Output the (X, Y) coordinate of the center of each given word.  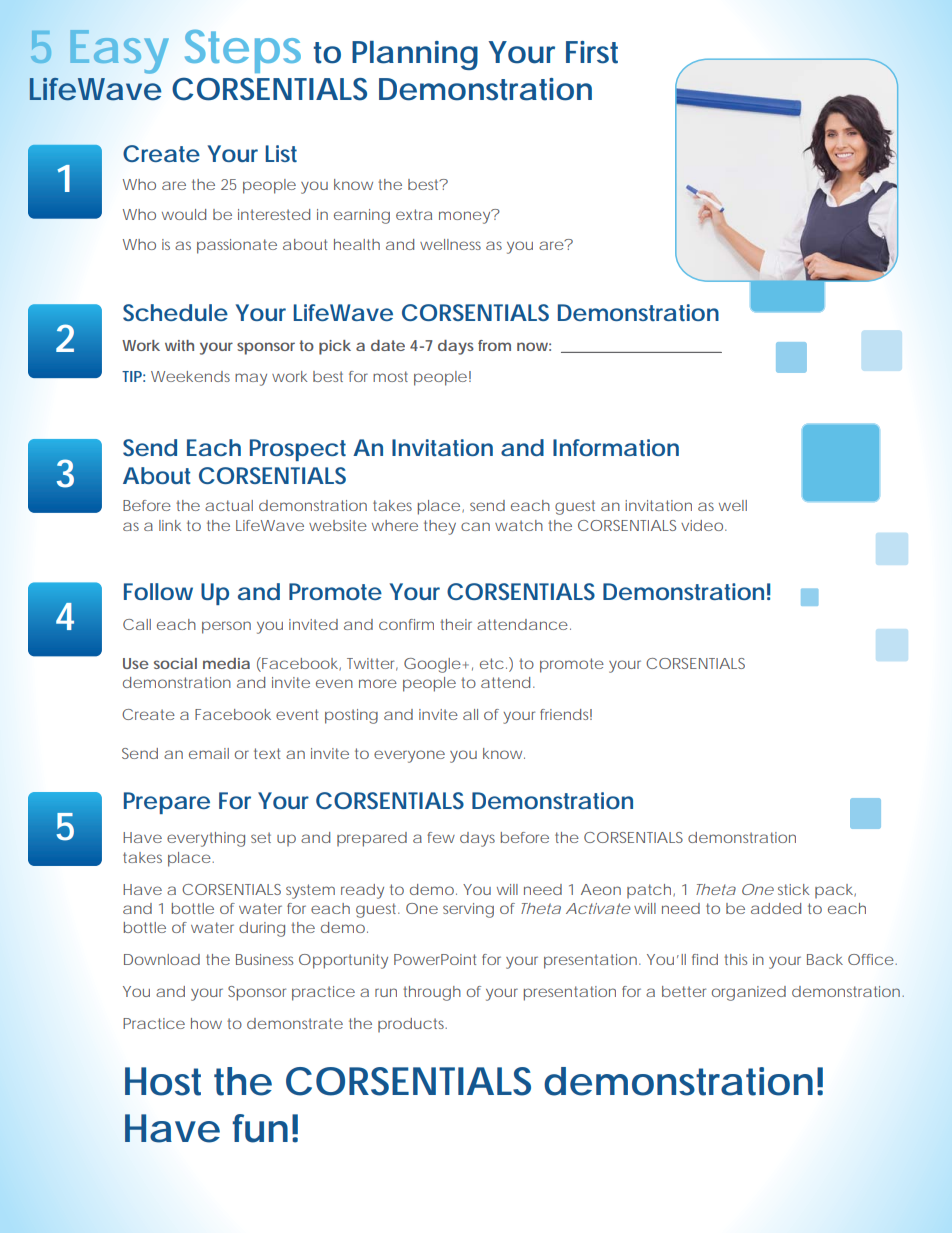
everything (206, 839)
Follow (158, 591)
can (475, 526)
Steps (243, 51)
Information (616, 447)
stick (794, 889)
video (702, 525)
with (179, 345)
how (206, 1023)
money (465, 217)
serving (468, 910)
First (592, 52)
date (388, 345)
